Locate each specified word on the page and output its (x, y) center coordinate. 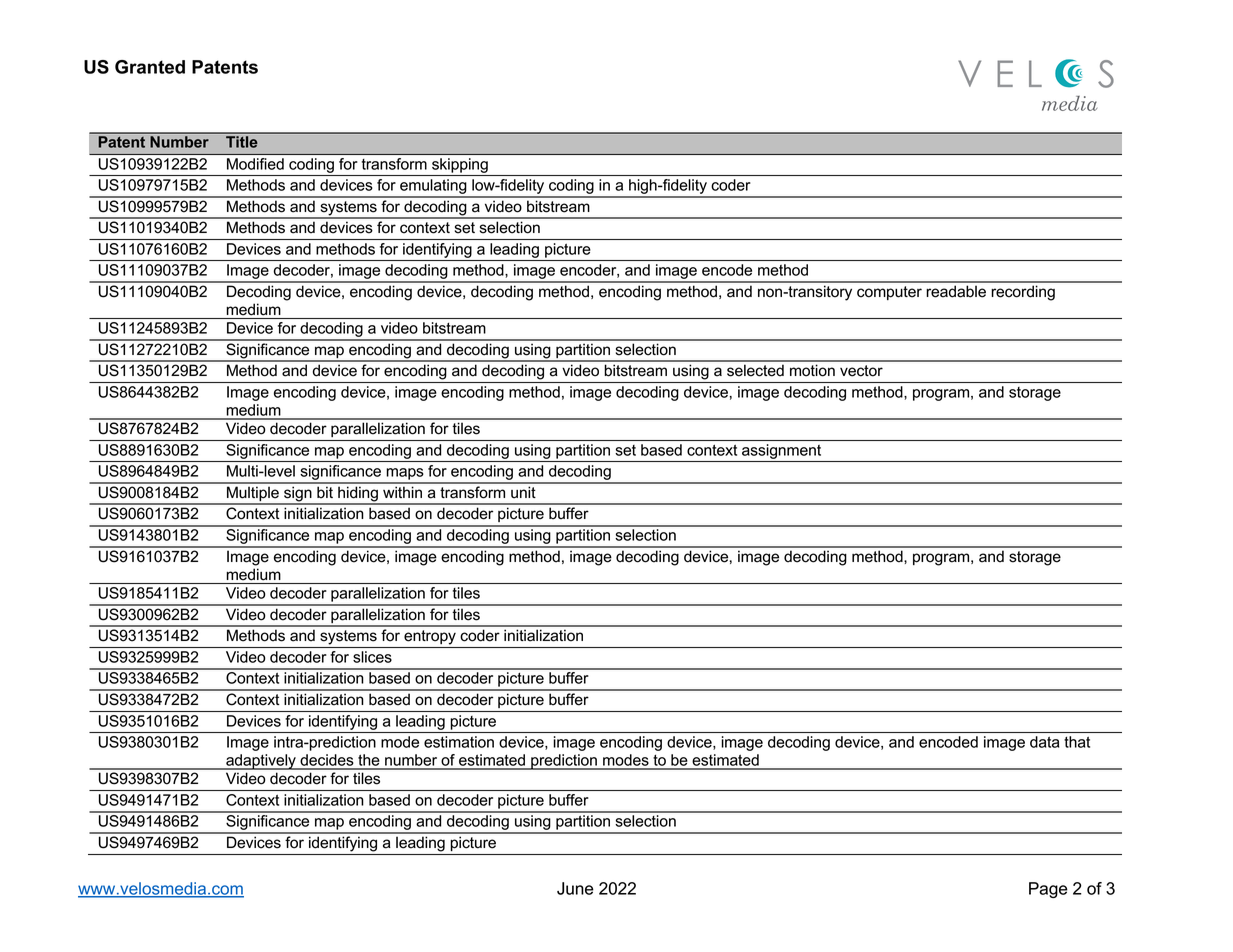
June (575, 888)
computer (889, 293)
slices (372, 657)
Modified (255, 164)
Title (242, 141)
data (1044, 742)
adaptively (261, 762)
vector (861, 371)
